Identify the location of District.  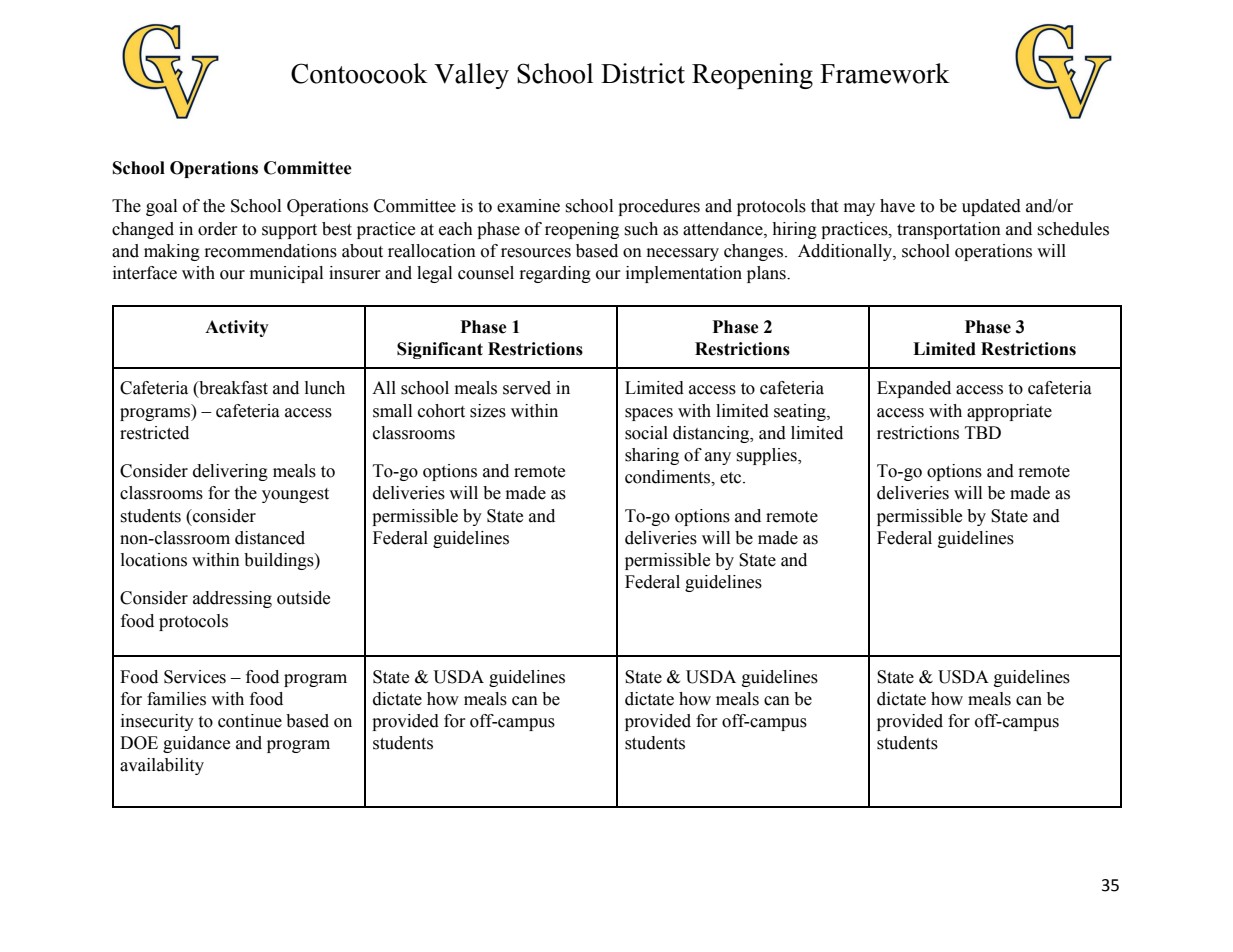
(643, 73).
